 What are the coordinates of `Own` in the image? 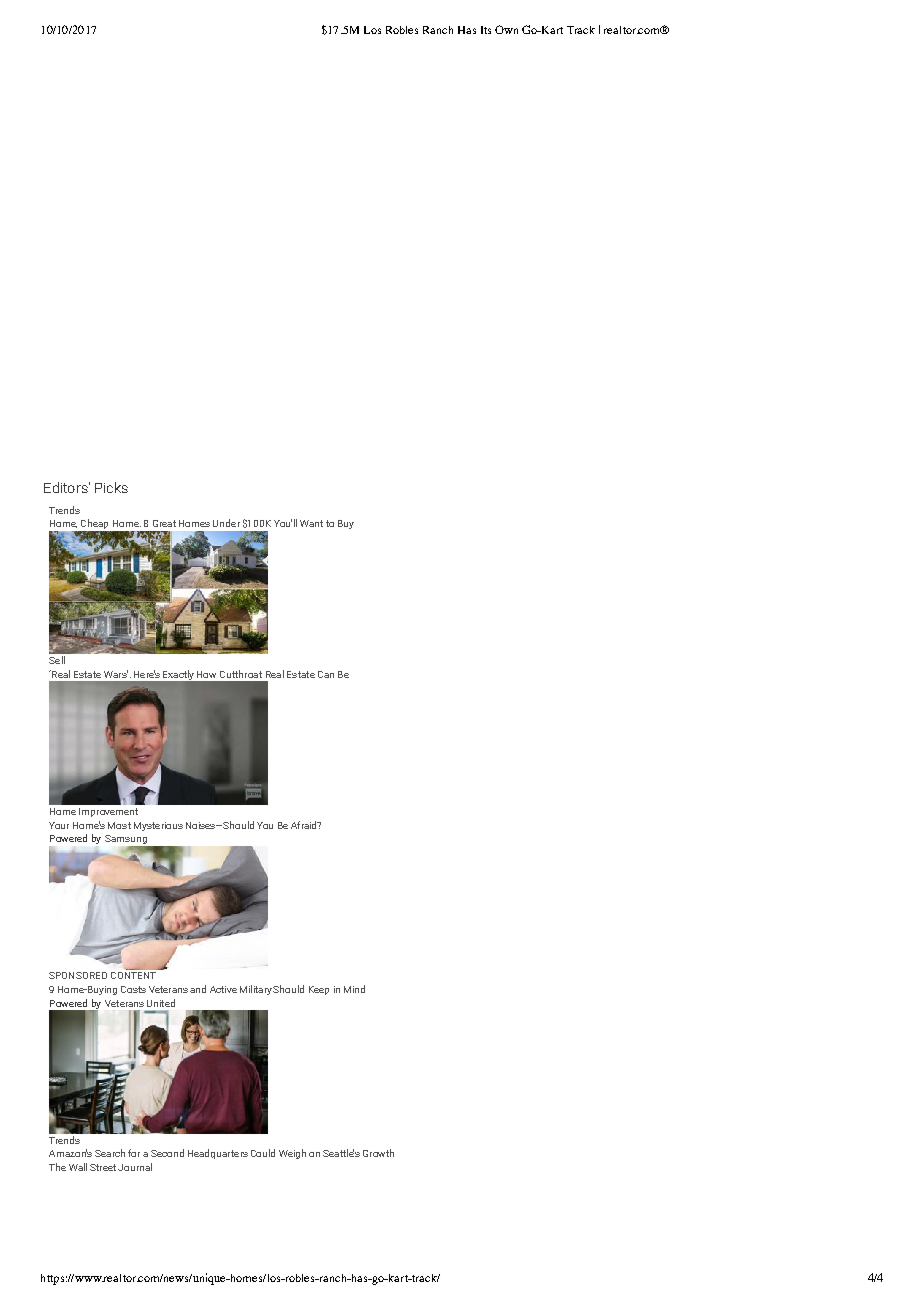 It's located at (506, 29).
